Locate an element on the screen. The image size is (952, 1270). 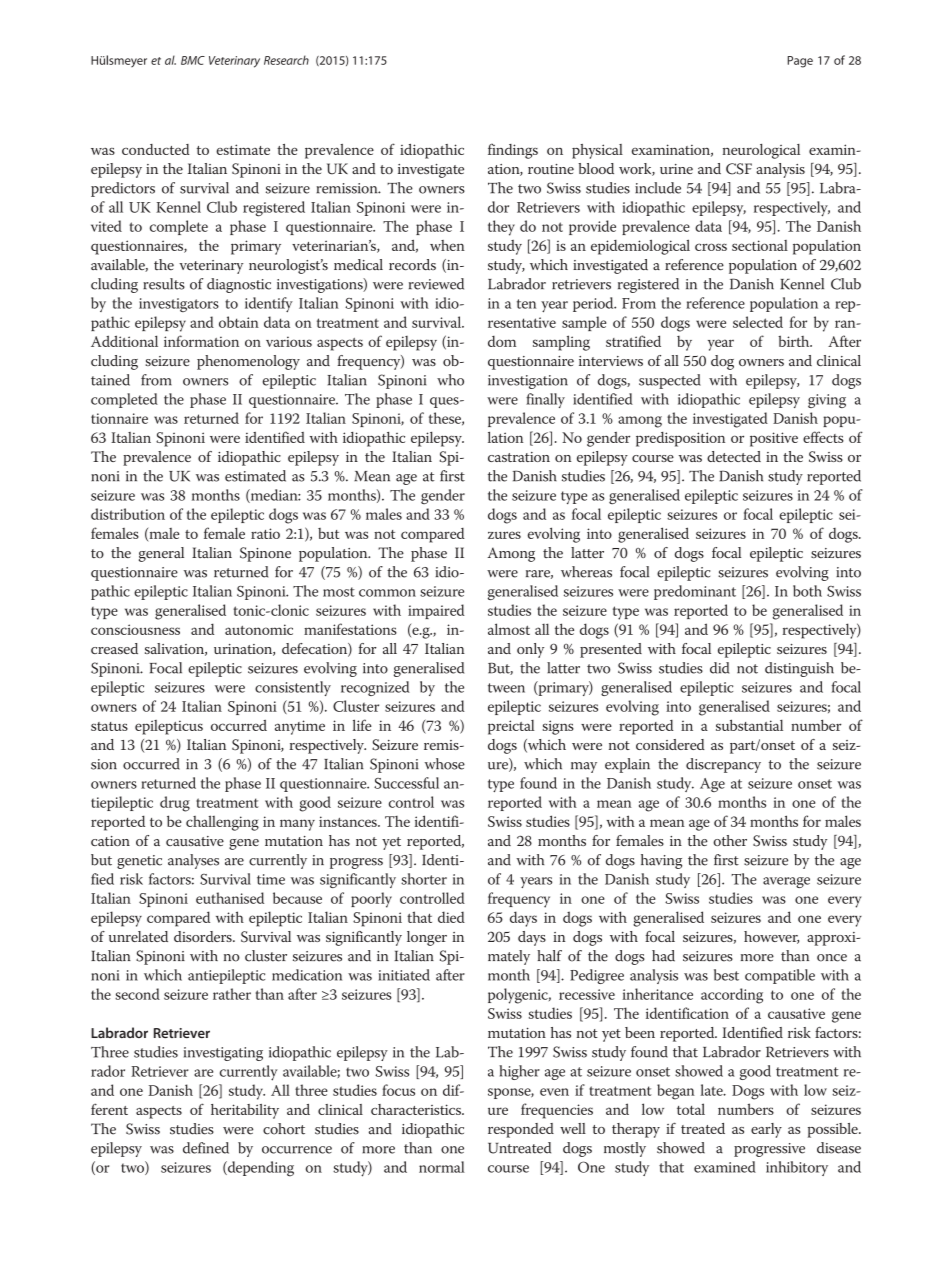
responded is located at coordinates (521, 1130).
